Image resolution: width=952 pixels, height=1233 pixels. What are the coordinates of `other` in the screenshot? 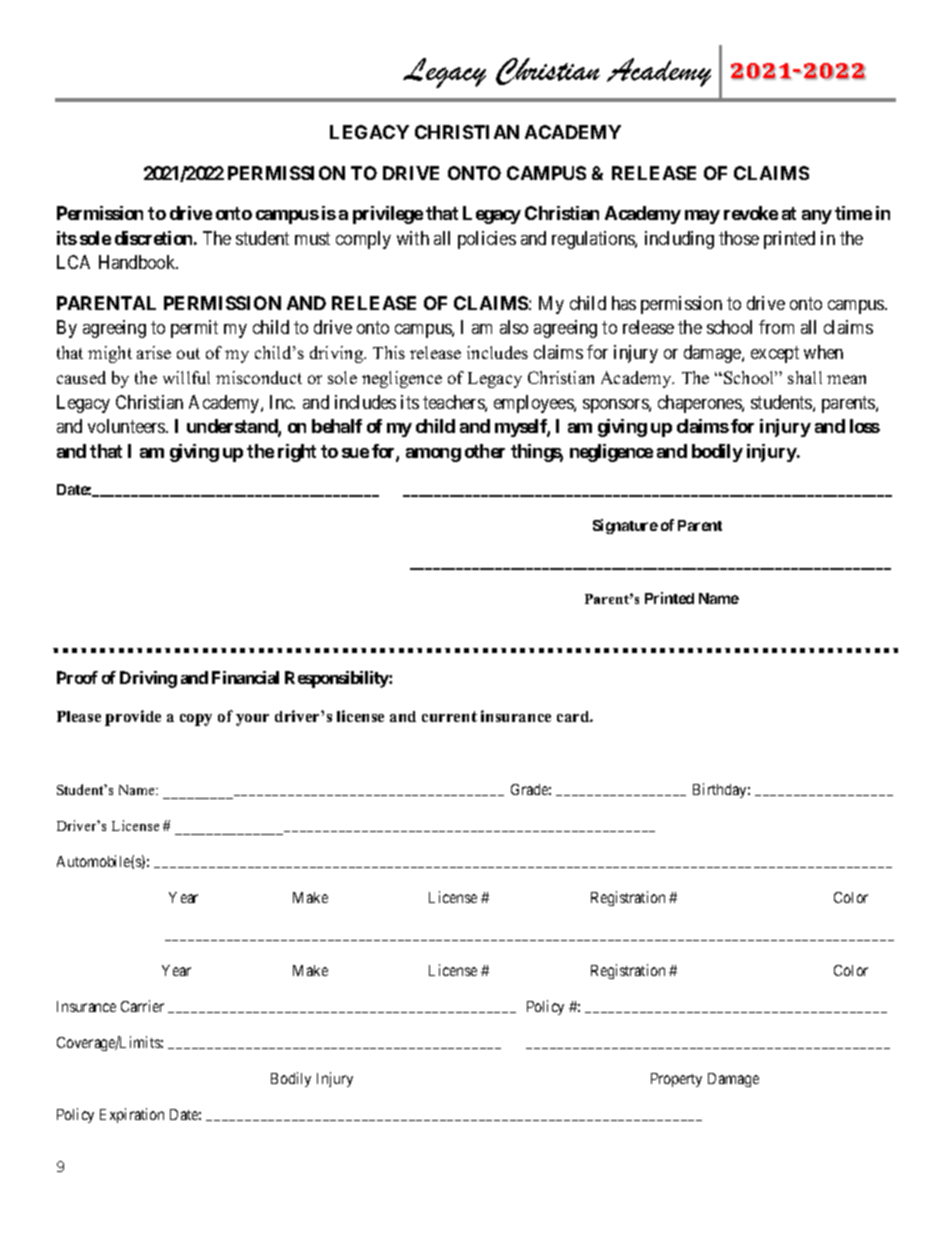 It's located at (485, 451).
